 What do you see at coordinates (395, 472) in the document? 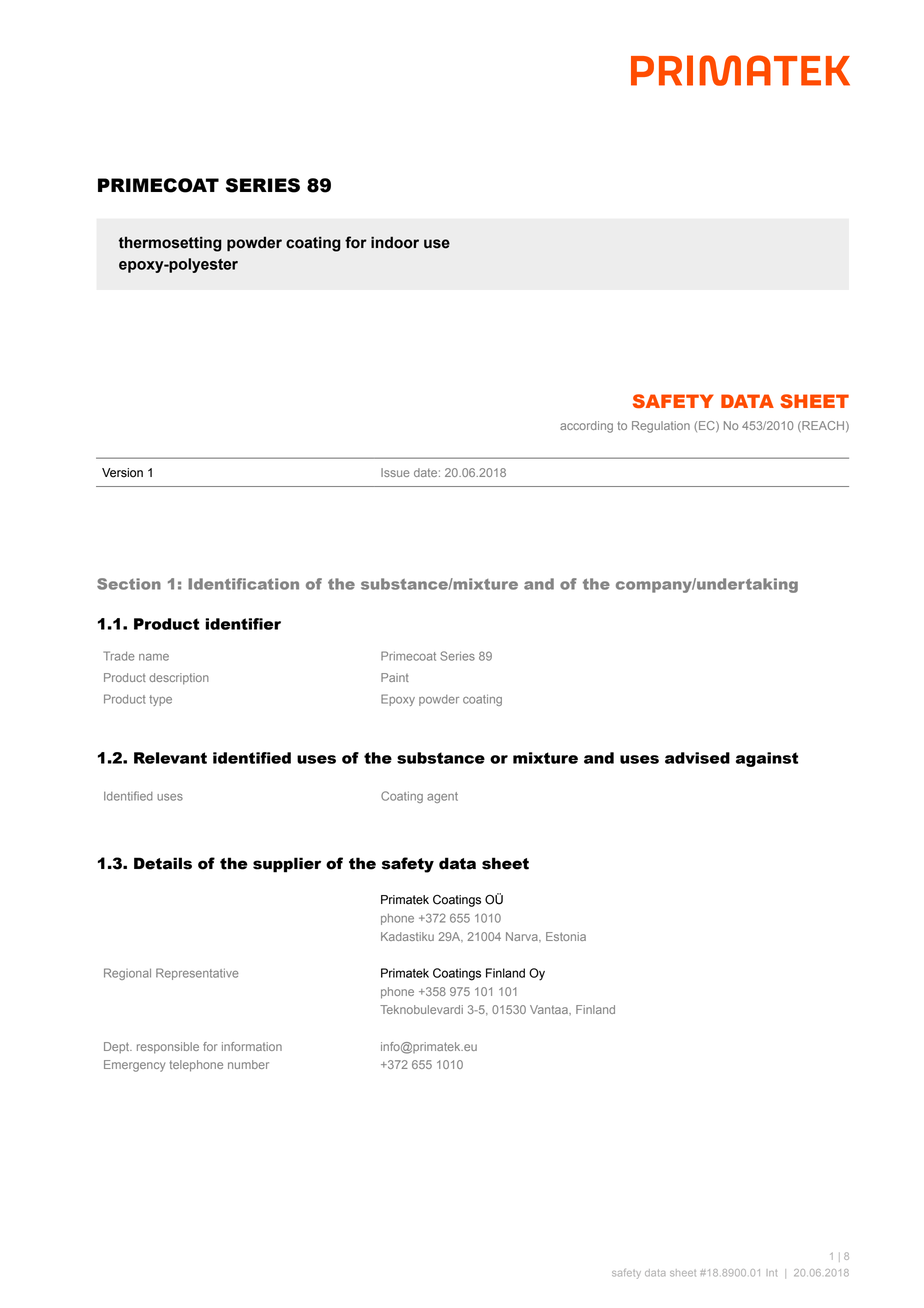
I see `Issue` at bounding box center [395, 472].
